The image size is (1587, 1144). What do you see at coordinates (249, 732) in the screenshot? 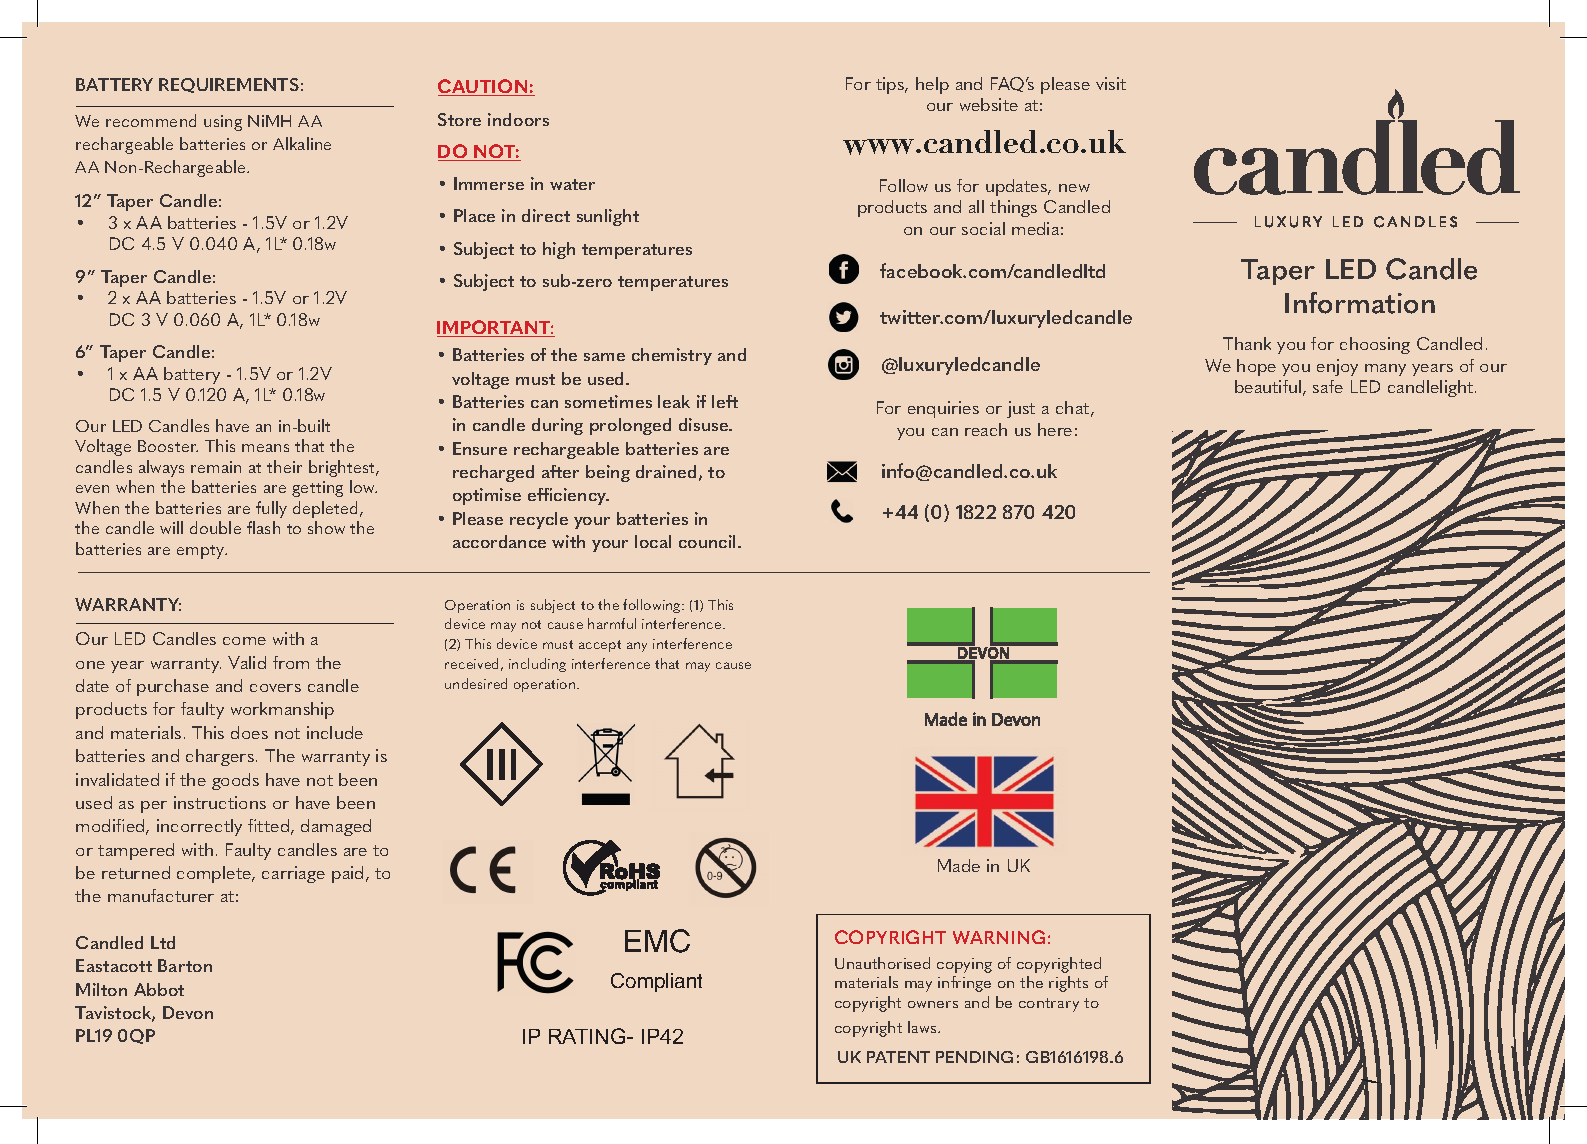
I see `does` at bounding box center [249, 732].
